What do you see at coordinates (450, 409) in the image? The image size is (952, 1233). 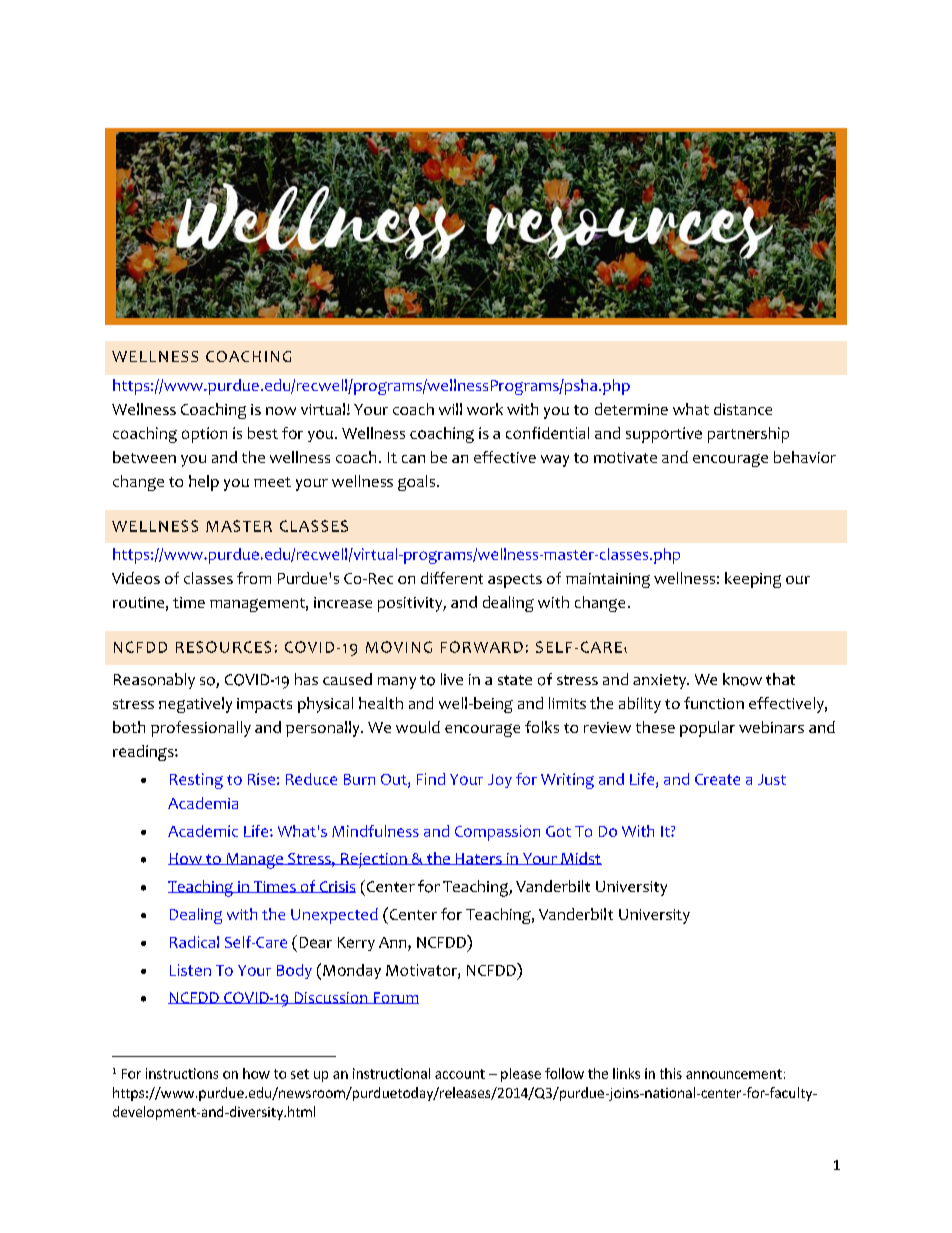 I see `will` at bounding box center [450, 409].
